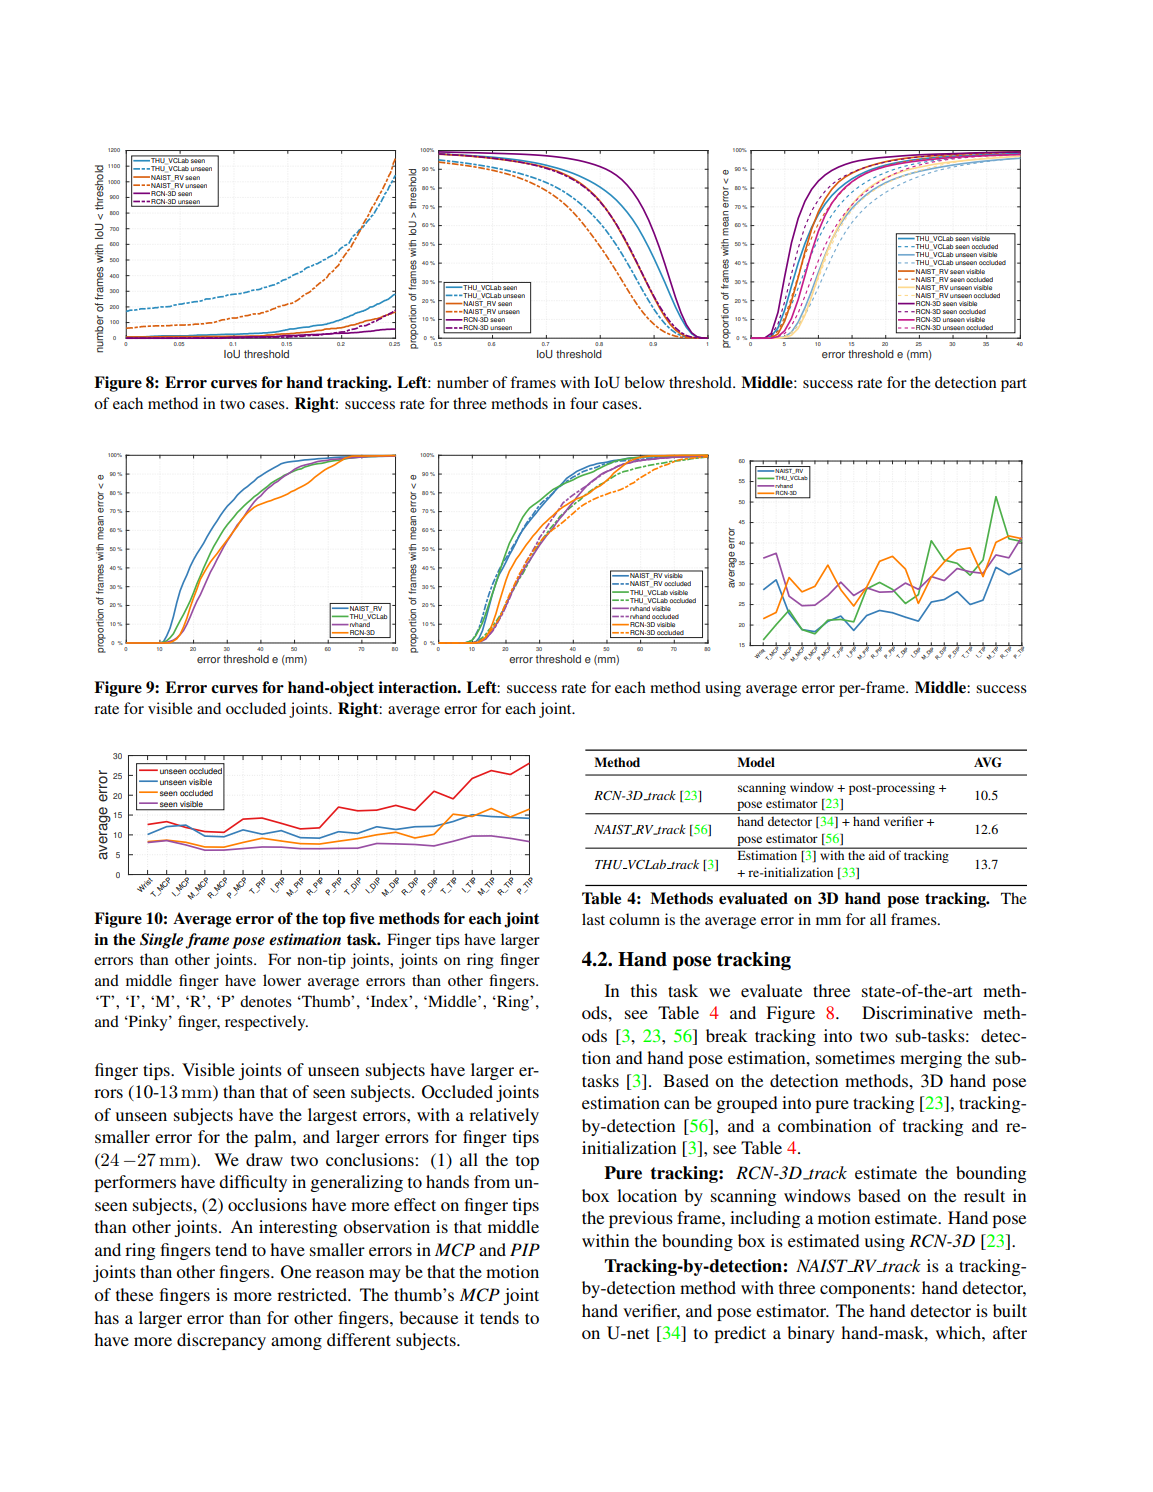 Image resolution: width=1153 pixels, height=1492 pixels. What do you see at coordinates (877, 854) in the document?
I see `aid` at bounding box center [877, 854].
